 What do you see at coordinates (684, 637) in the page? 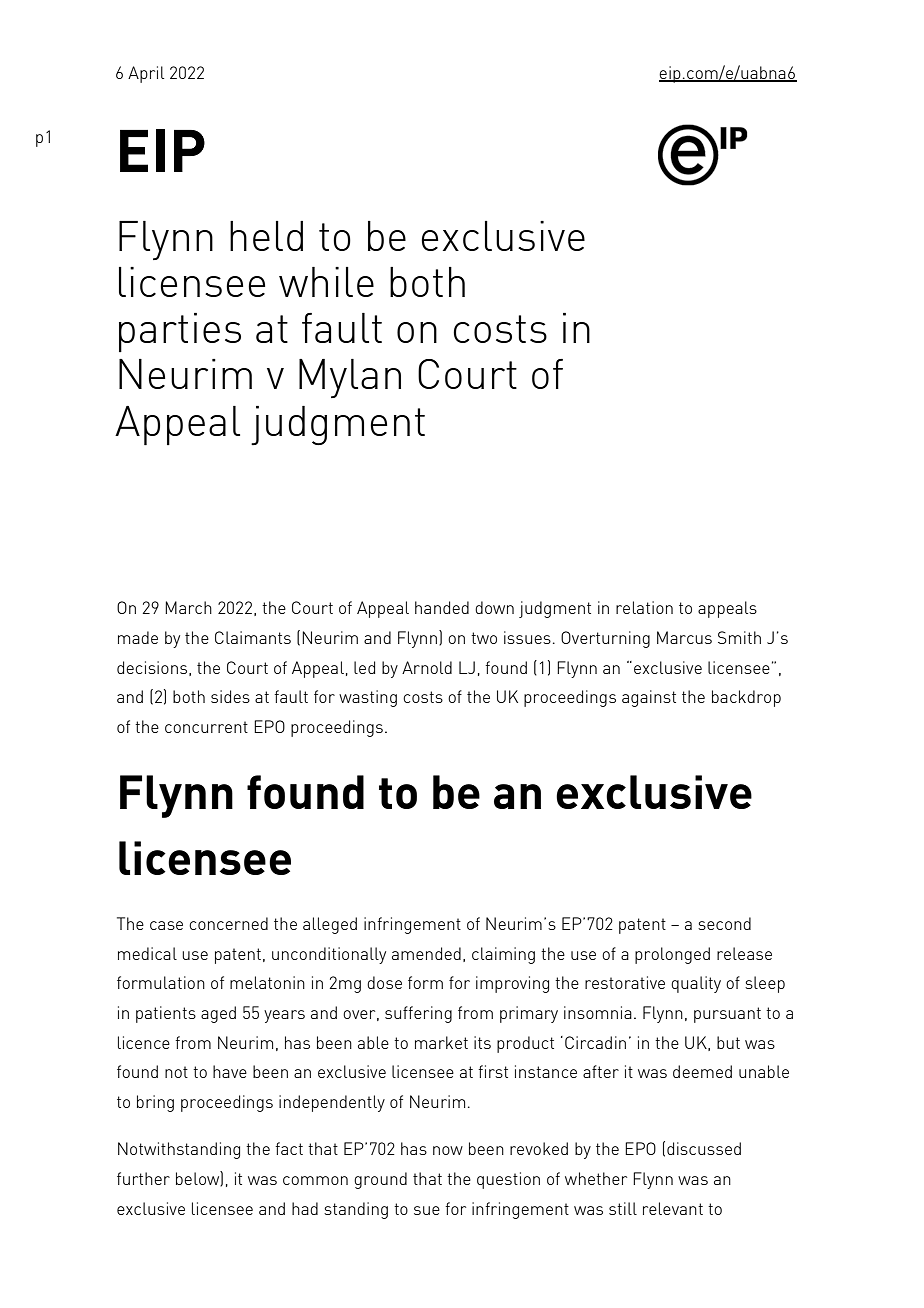
I see `Marcus` at bounding box center [684, 637].
